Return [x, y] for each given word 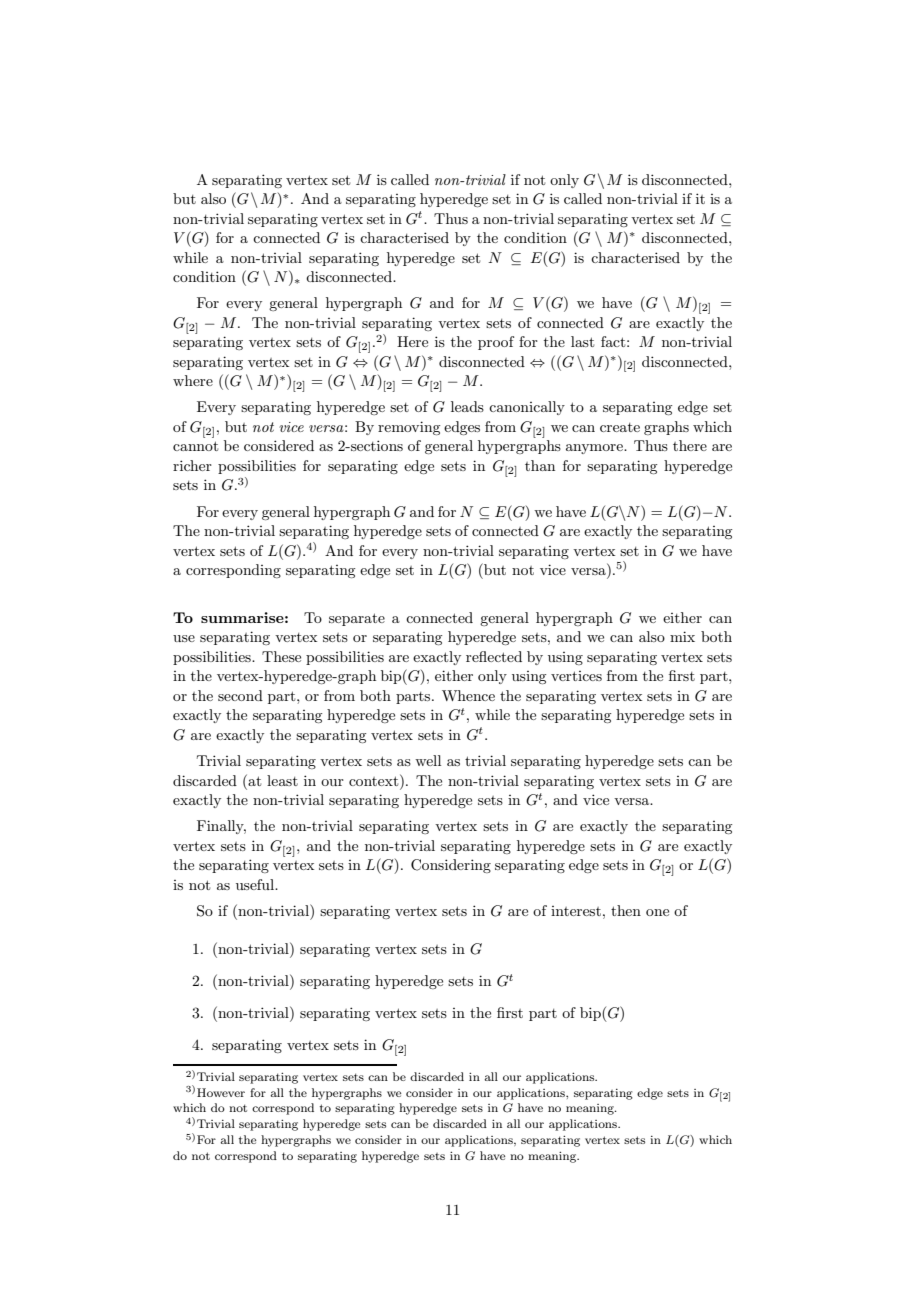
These [281, 656]
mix [682, 636]
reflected [494, 656]
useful [256, 884]
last [582, 341]
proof [496, 343]
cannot [195, 446]
